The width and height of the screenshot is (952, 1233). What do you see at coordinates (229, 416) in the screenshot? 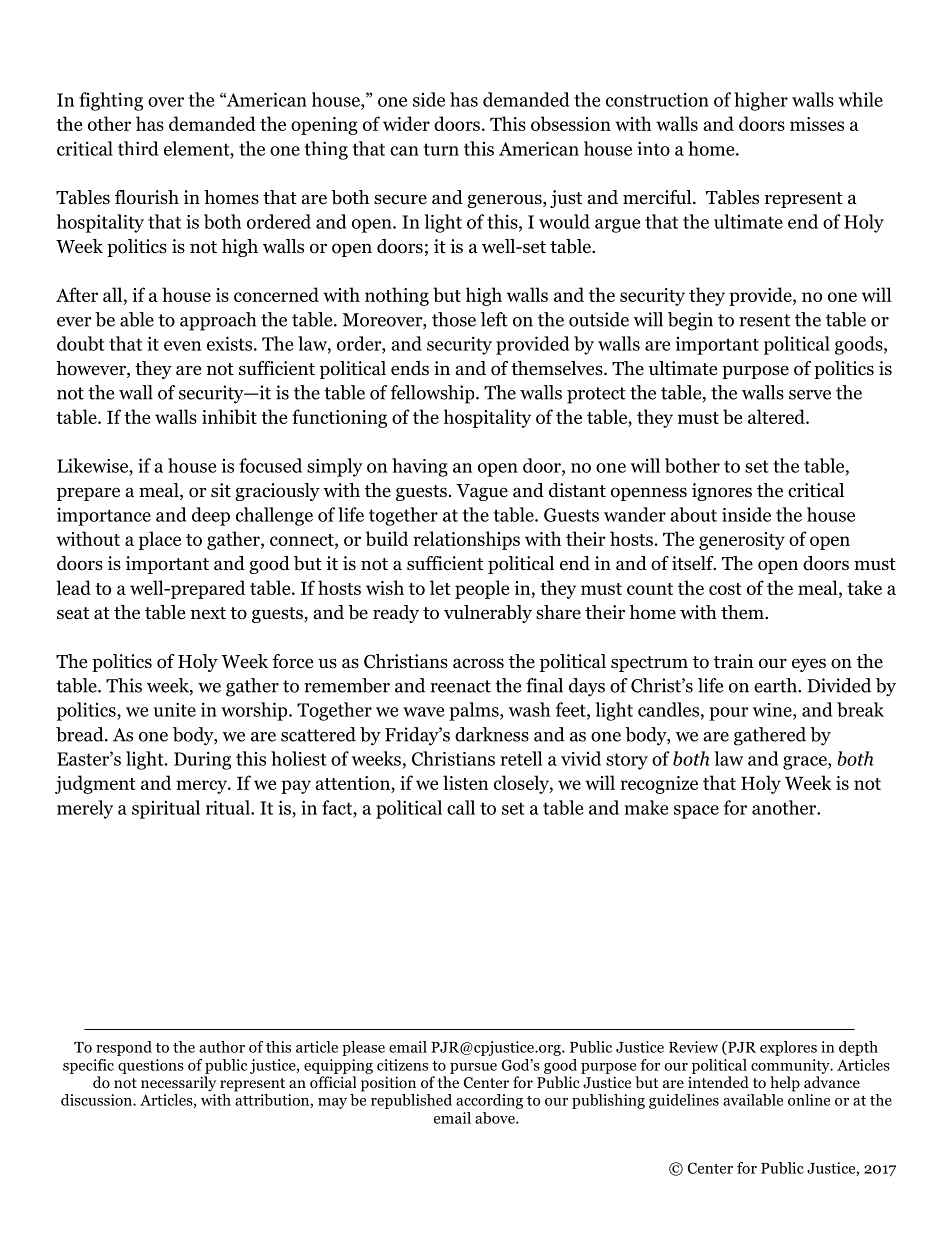
I see `inhibit` at bounding box center [229, 416].
